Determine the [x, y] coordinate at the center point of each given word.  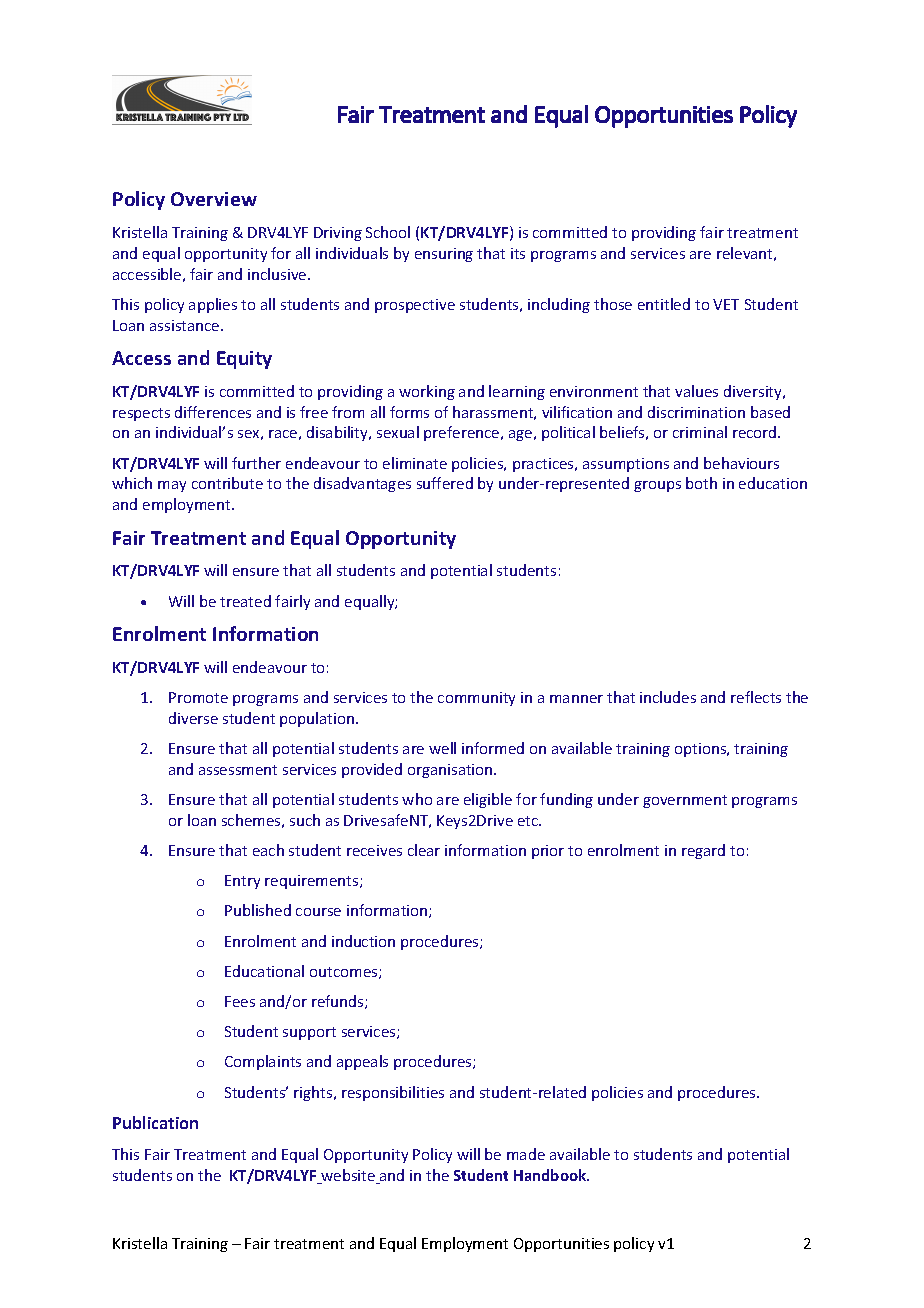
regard [703, 851]
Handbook [551, 1175]
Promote [198, 697]
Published [258, 910]
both [701, 483]
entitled [664, 304]
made [526, 1154]
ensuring [444, 255]
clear [424, 850]
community [476, 699]
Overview [214, 199]
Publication [155, 1122]
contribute [227, 483]
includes [668, 697]
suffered [445, 483]
